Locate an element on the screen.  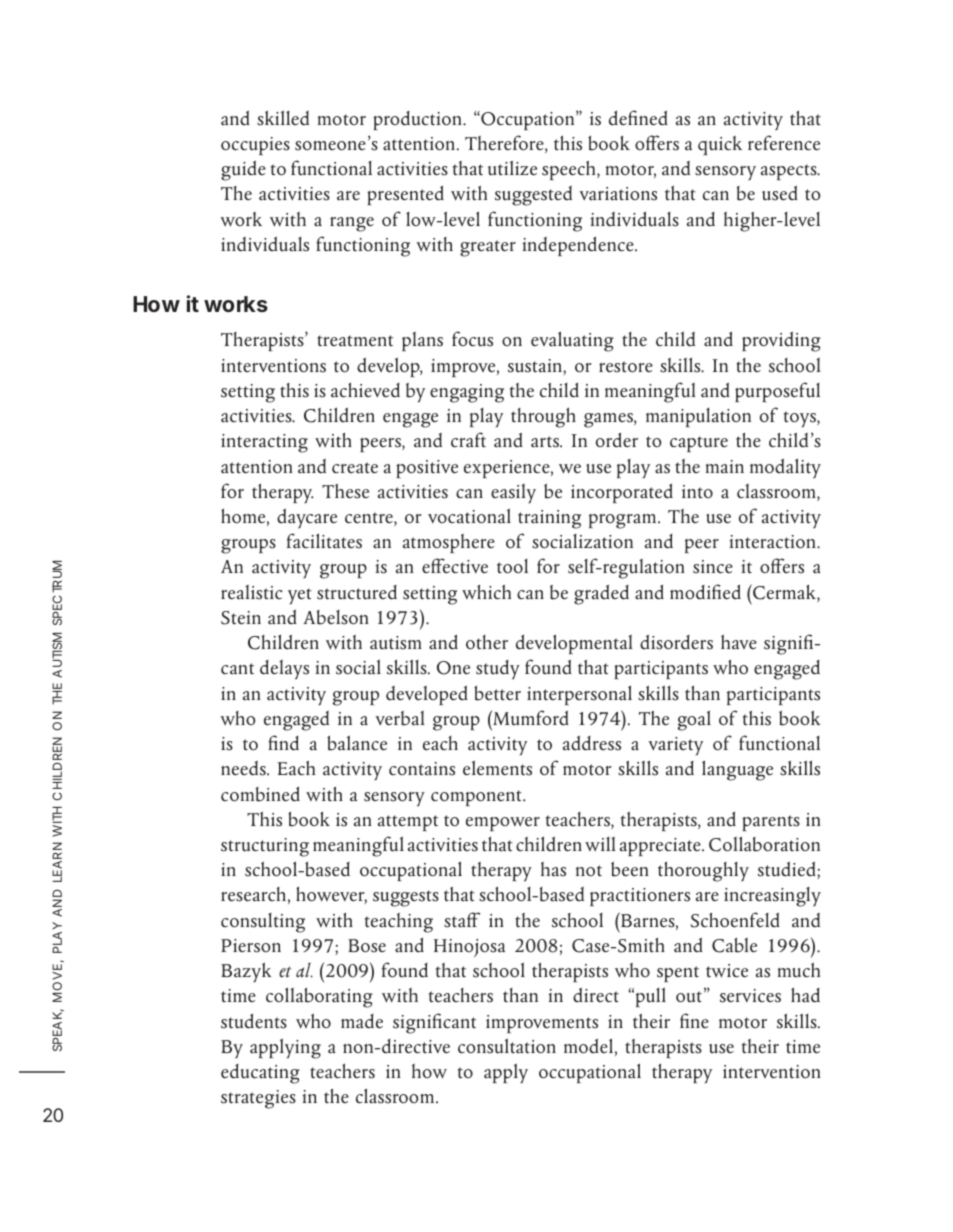
elements is located at coordinates (497, 768).
